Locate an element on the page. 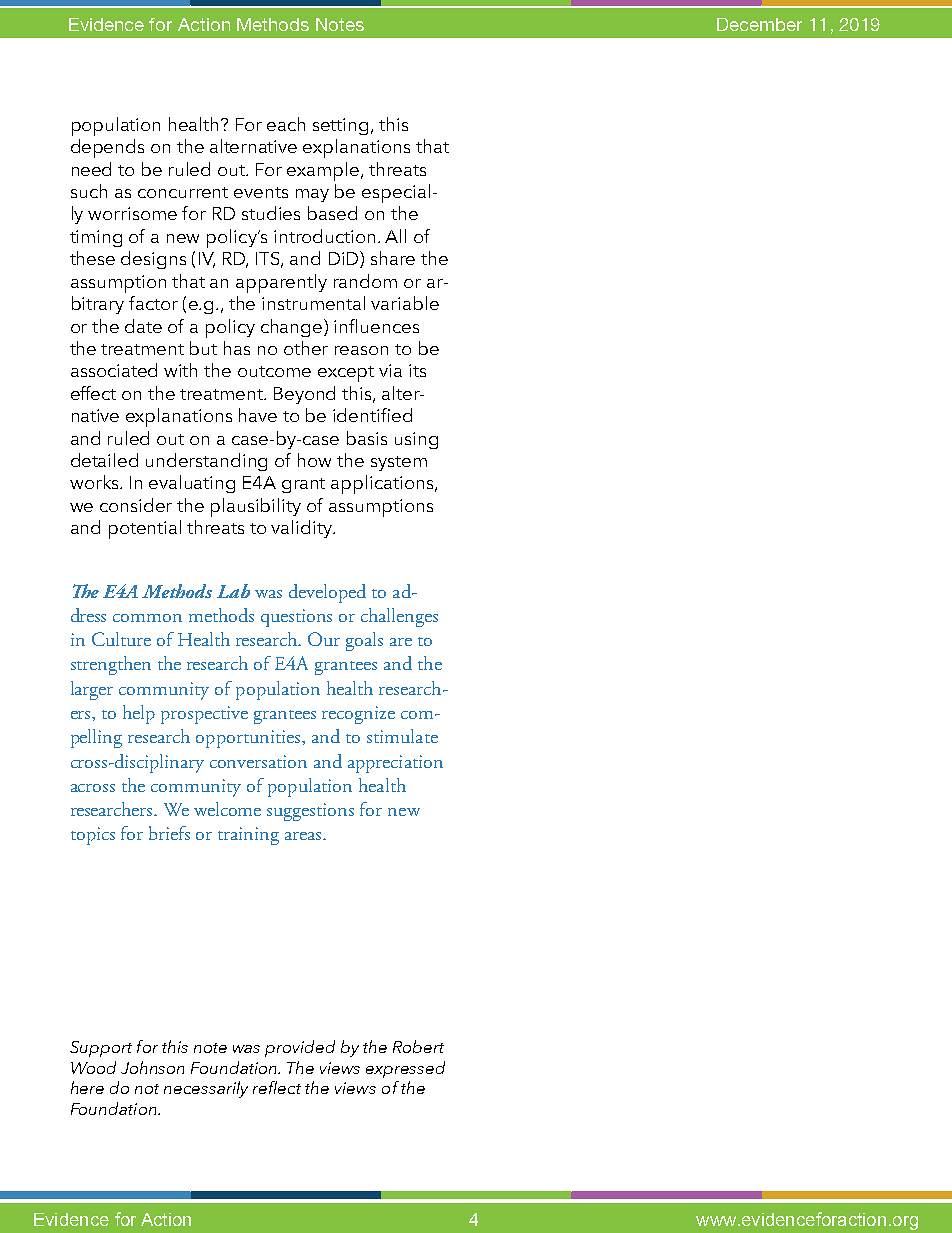  Robert is located at coordinates (418, 1046).
